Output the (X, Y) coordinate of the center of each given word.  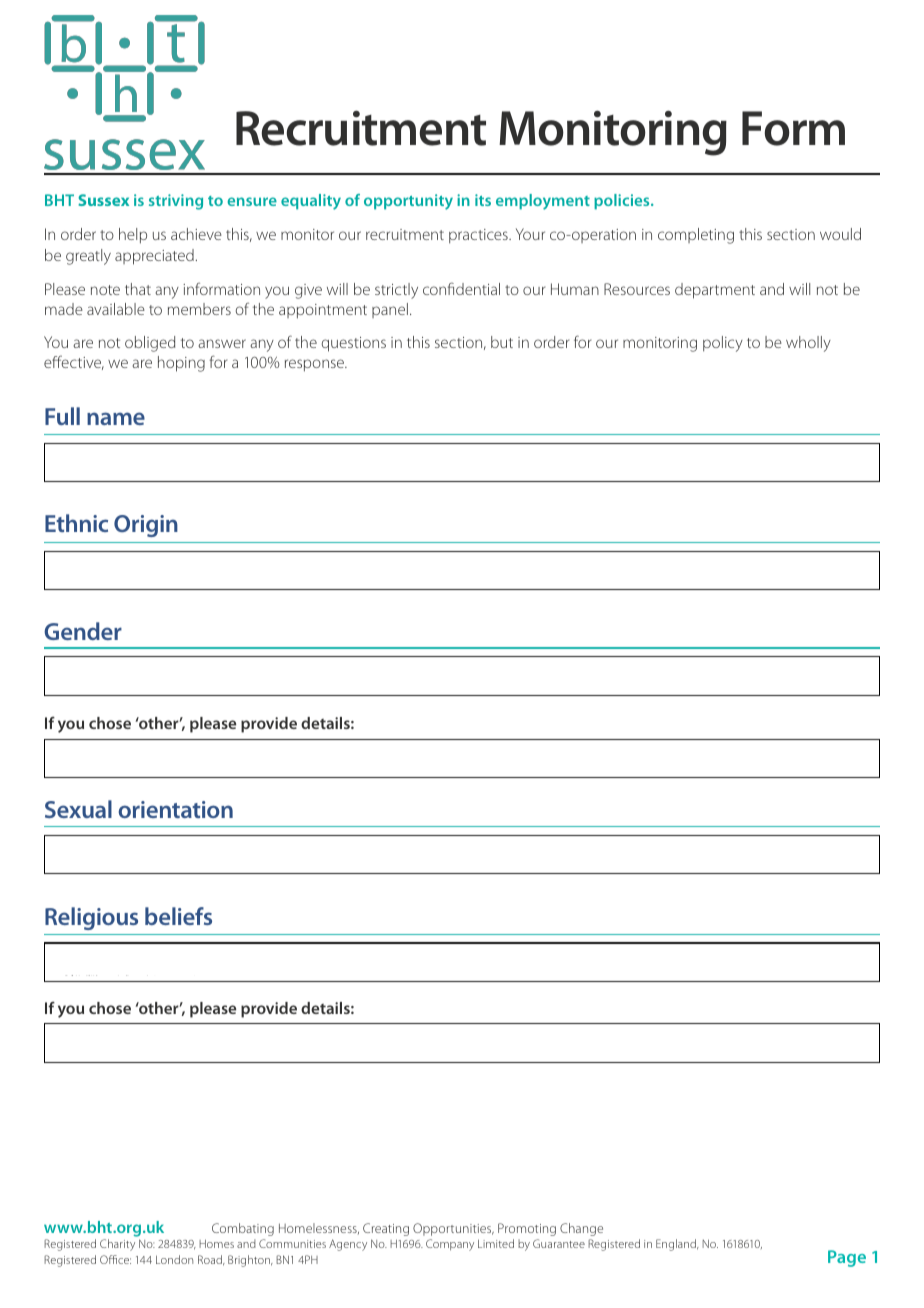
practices (479, 236)
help (133, 236)
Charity (117, 1245)
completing (696, 236)
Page (847, 1258)
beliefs (178, 916)
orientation (175, 809)
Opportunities (453, 1229)
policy (723, 344)
